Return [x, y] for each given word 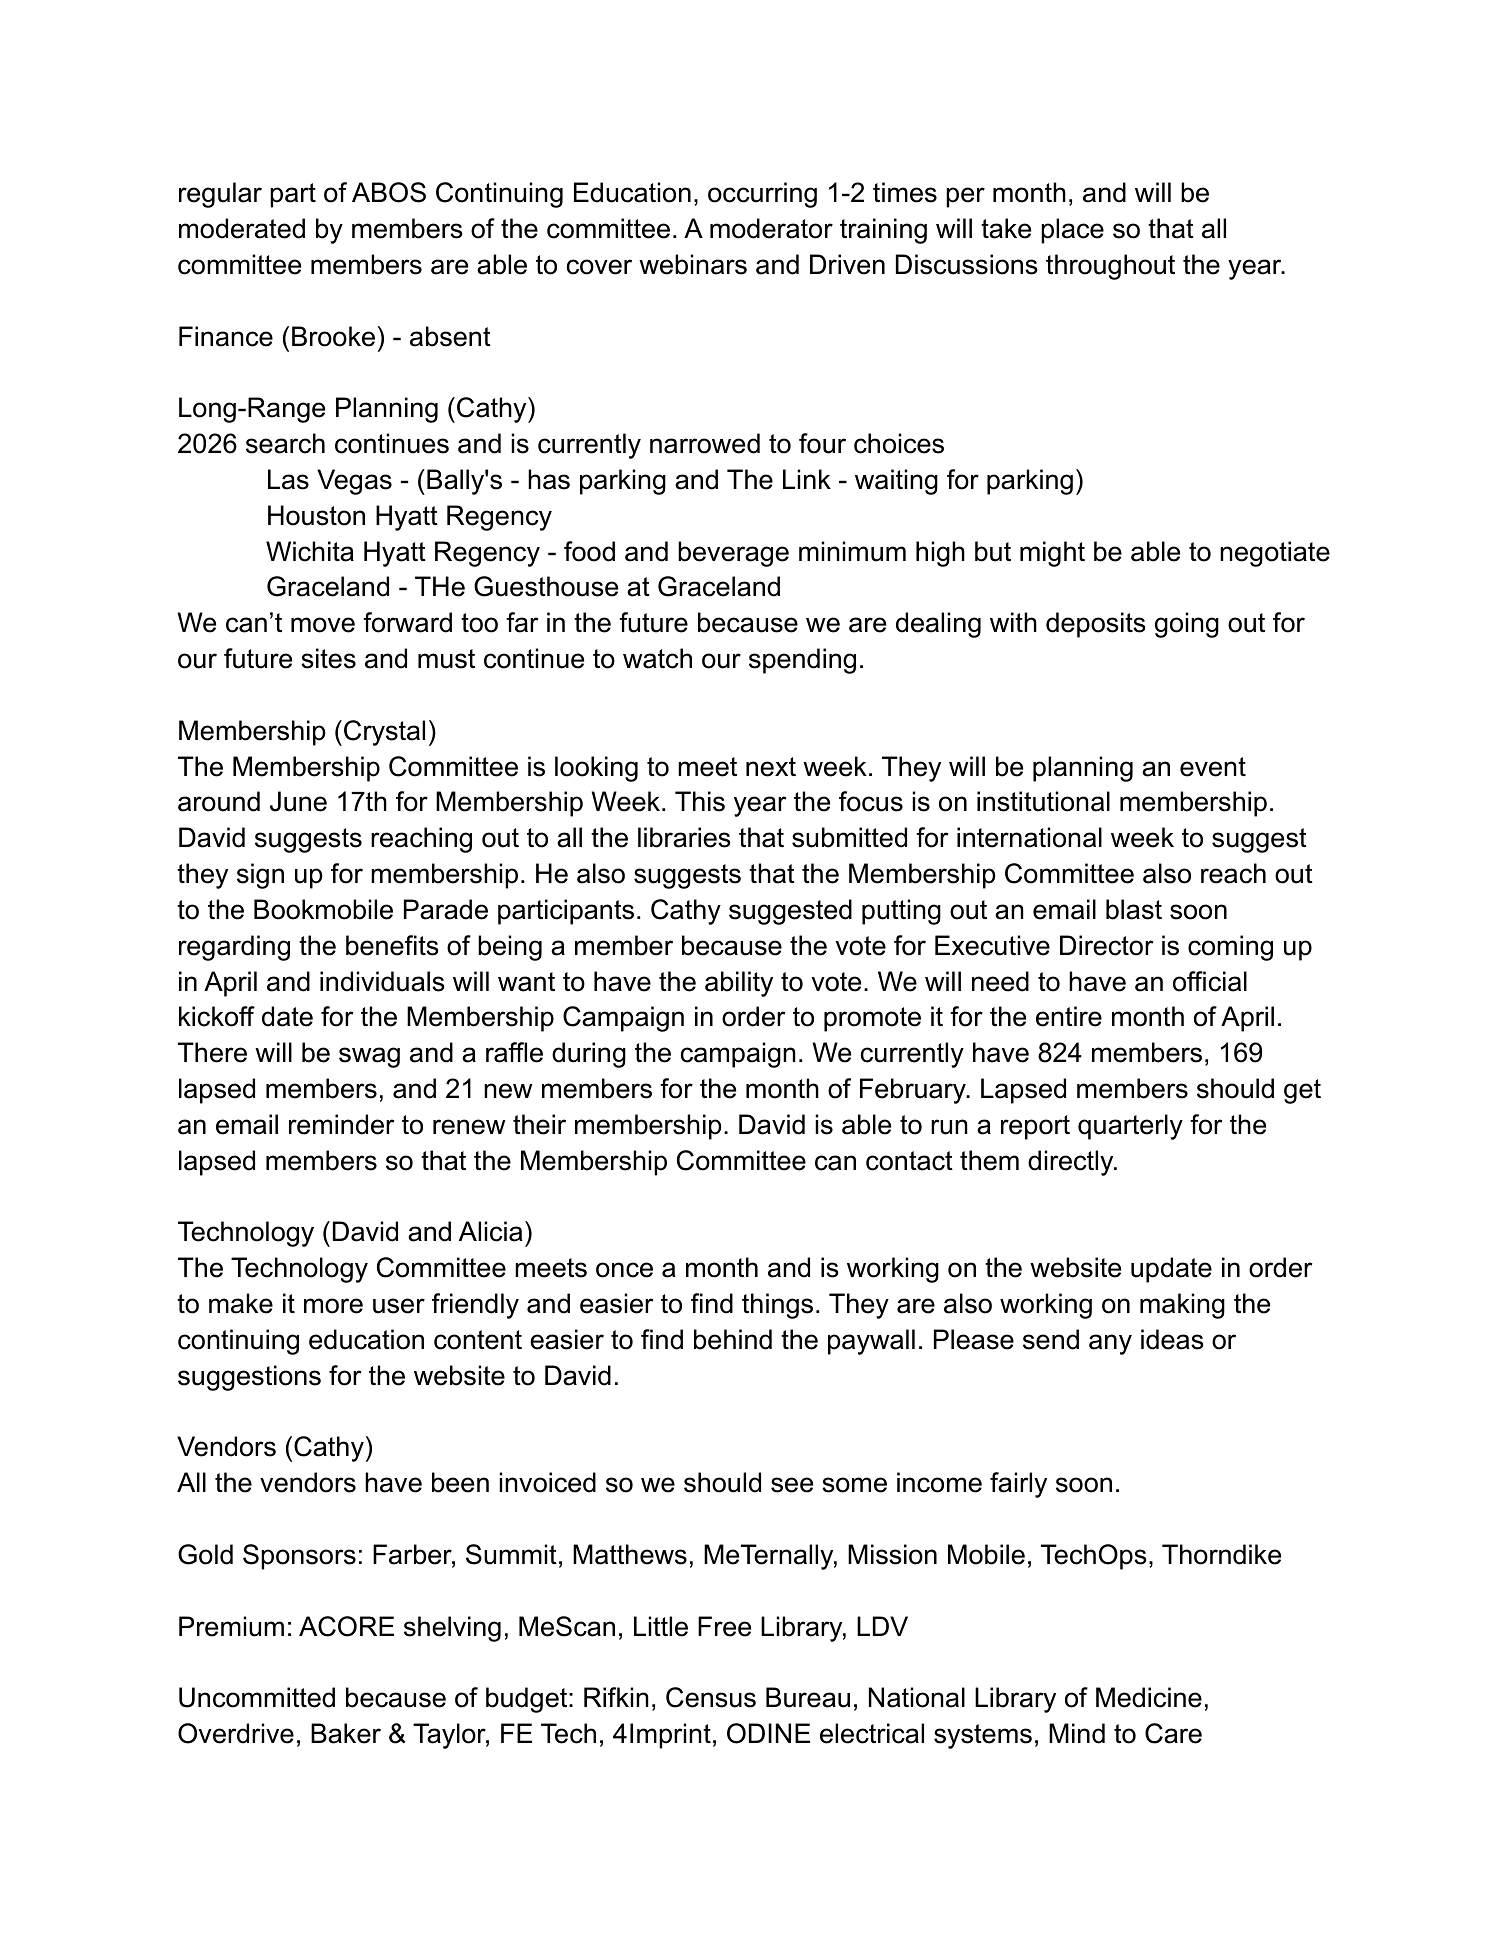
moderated [242, 228]
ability [739, 984]
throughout [1110, 267]
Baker [346, 1733]
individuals [382, 981]
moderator [771, 228]
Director [1107, 945]
